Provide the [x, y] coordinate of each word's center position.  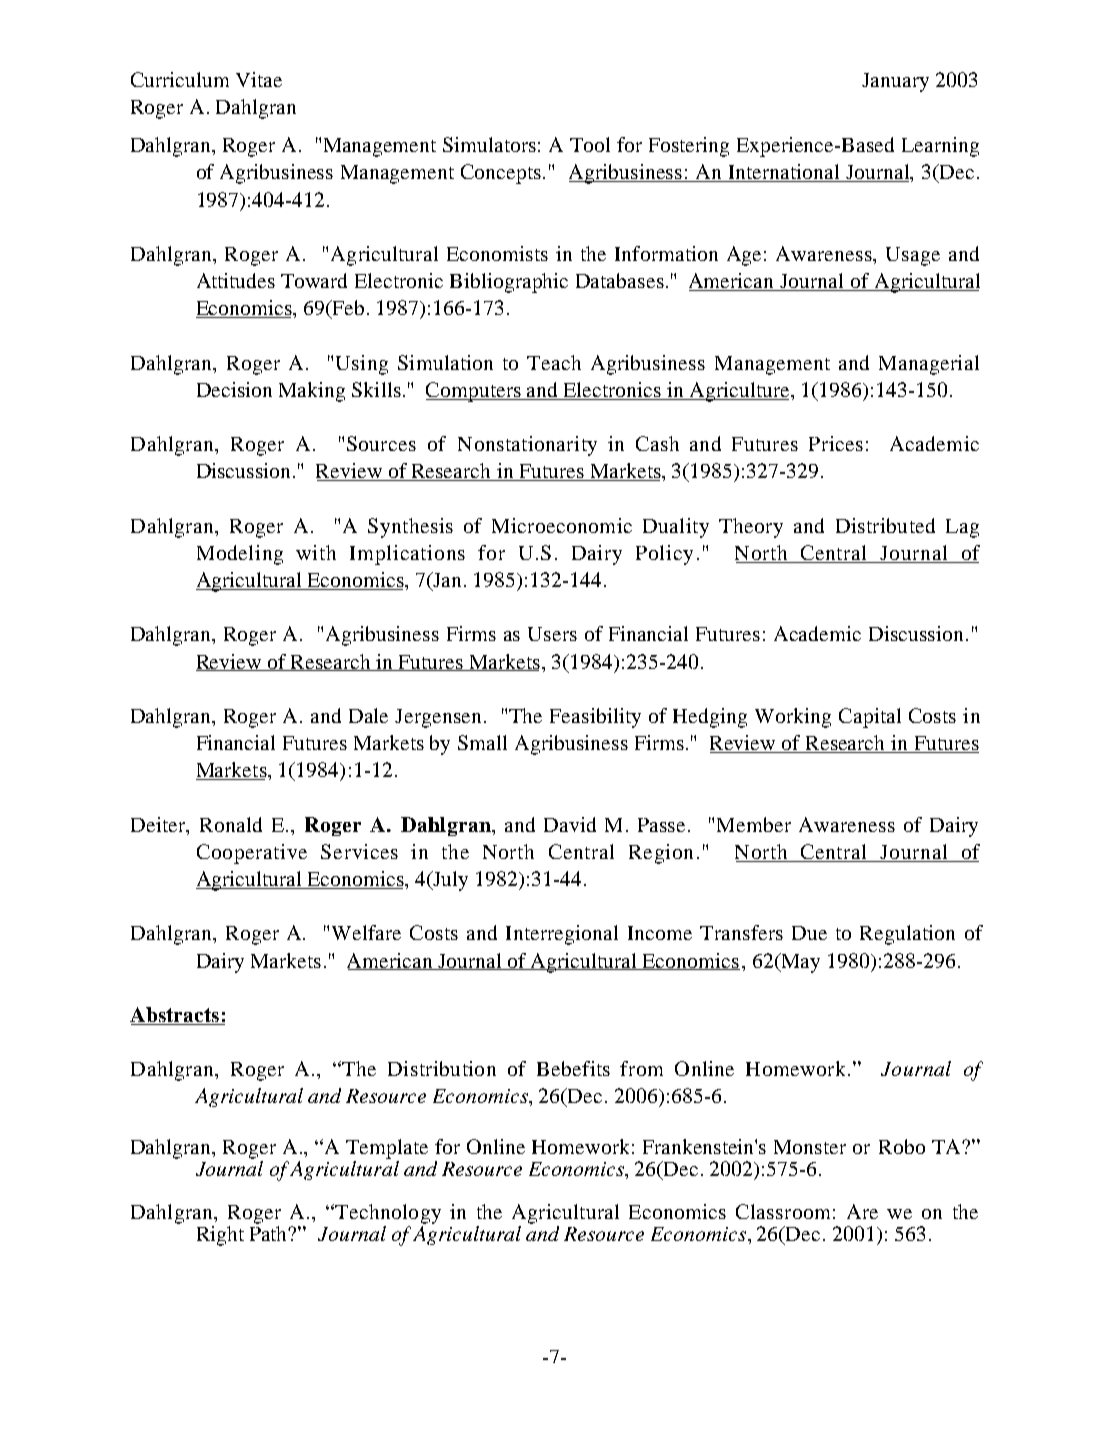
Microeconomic [562, 525]
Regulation [907, 935]
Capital [870, 718]
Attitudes [236, 280]
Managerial [929, 365]
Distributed [885, 525]
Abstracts [176, 1016]
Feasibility [595, 718]
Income [660, 933]
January [895, 82]
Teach [554, 362]
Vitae [259, 79]
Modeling [240, 555]
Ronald [231, 824]
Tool [590, 144]
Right [220, 1236]
